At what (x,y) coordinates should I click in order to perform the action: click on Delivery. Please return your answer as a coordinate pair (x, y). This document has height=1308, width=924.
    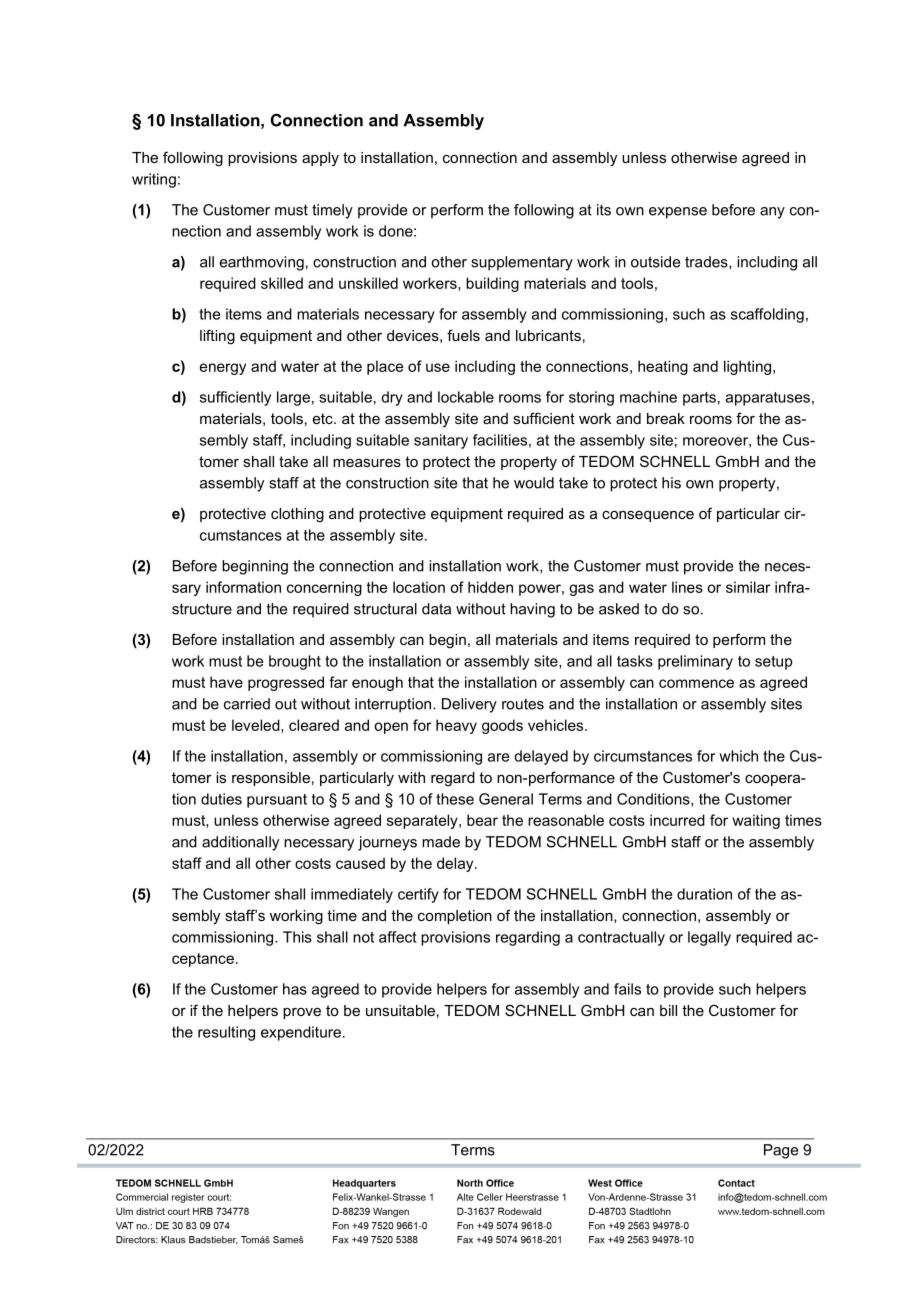
    Looking at the image, I should click on (469, 705).
